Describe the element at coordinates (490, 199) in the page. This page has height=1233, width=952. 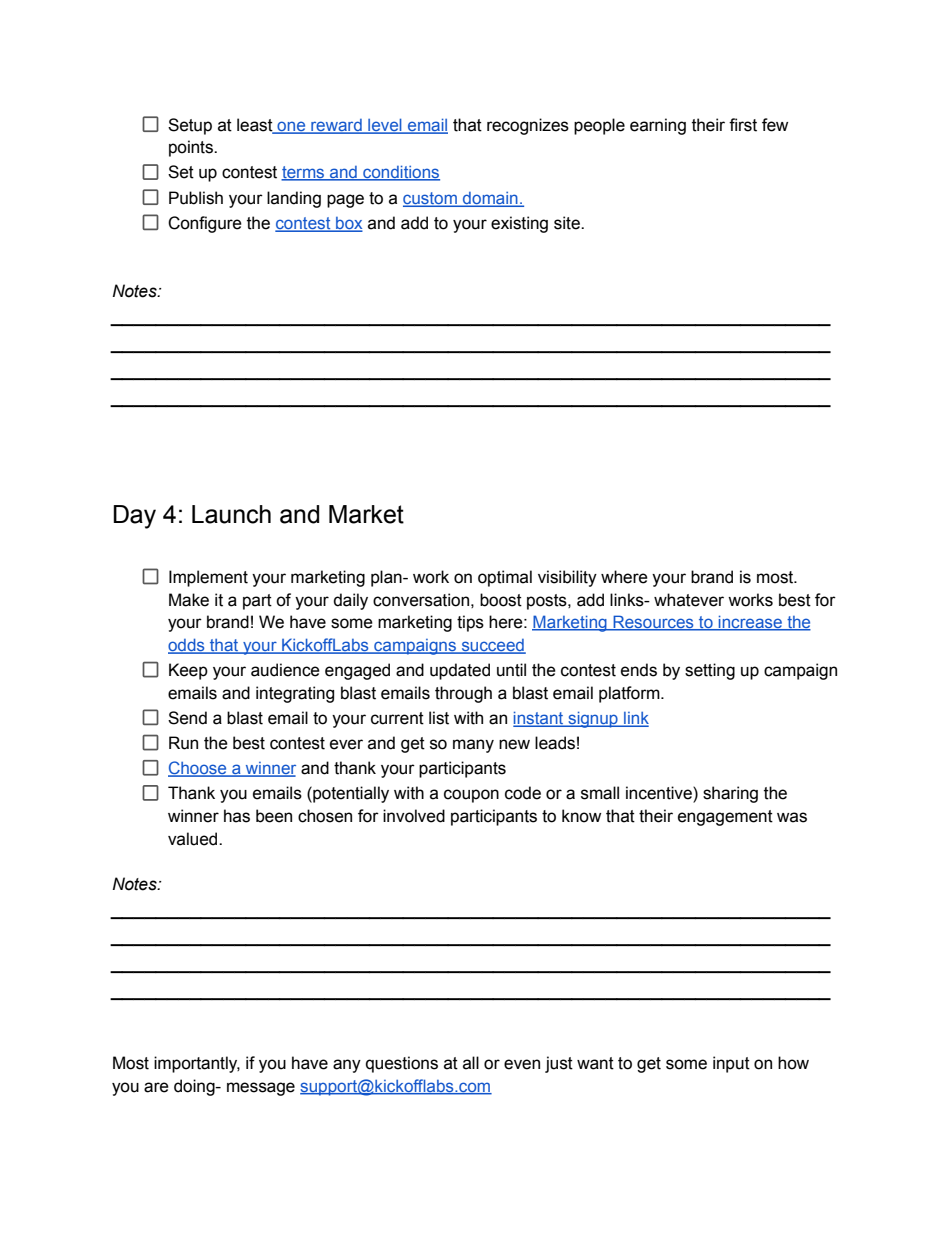
I see `domain` at that location.
